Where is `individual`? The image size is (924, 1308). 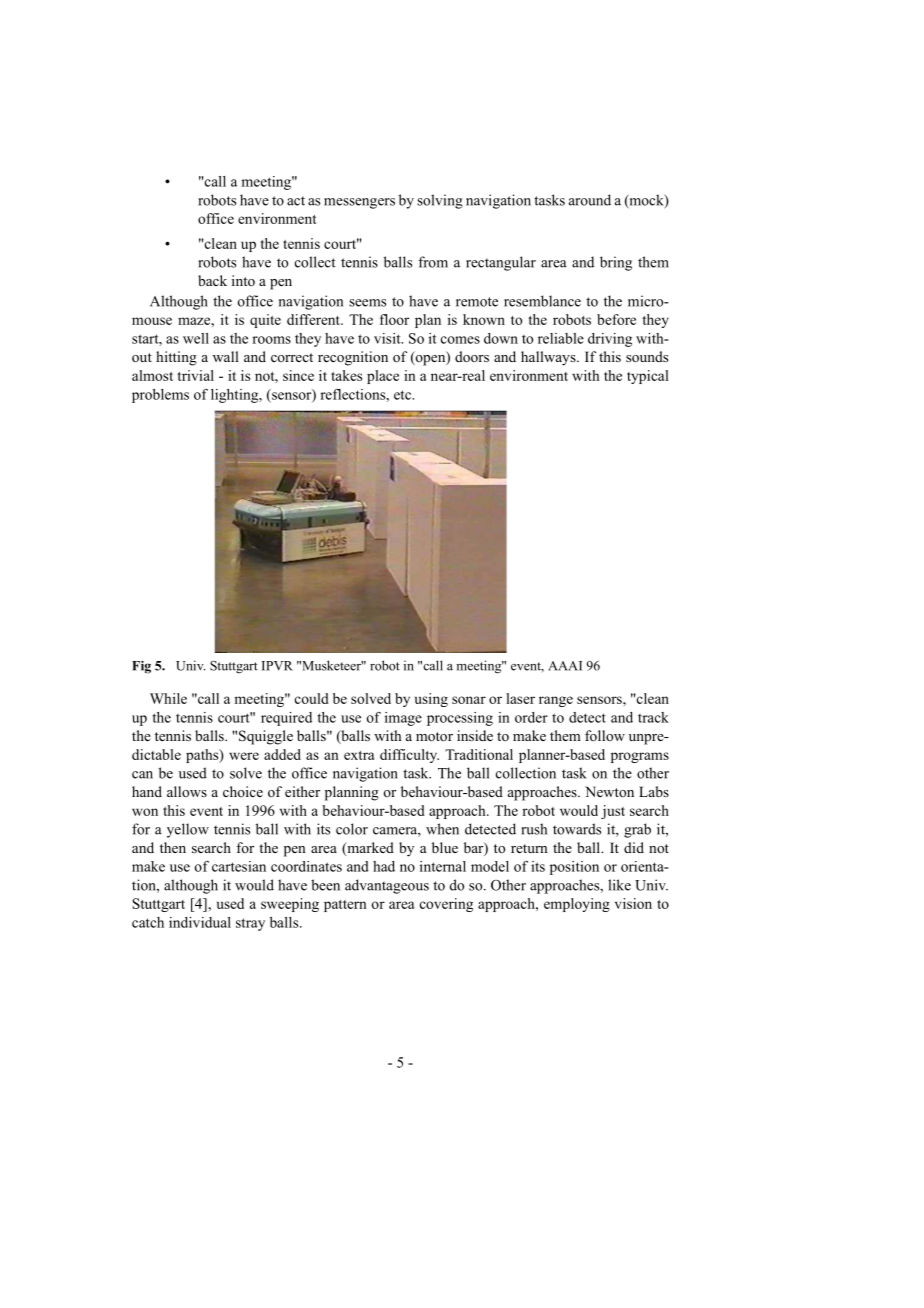 individual is located at coordinates (200, 922).
